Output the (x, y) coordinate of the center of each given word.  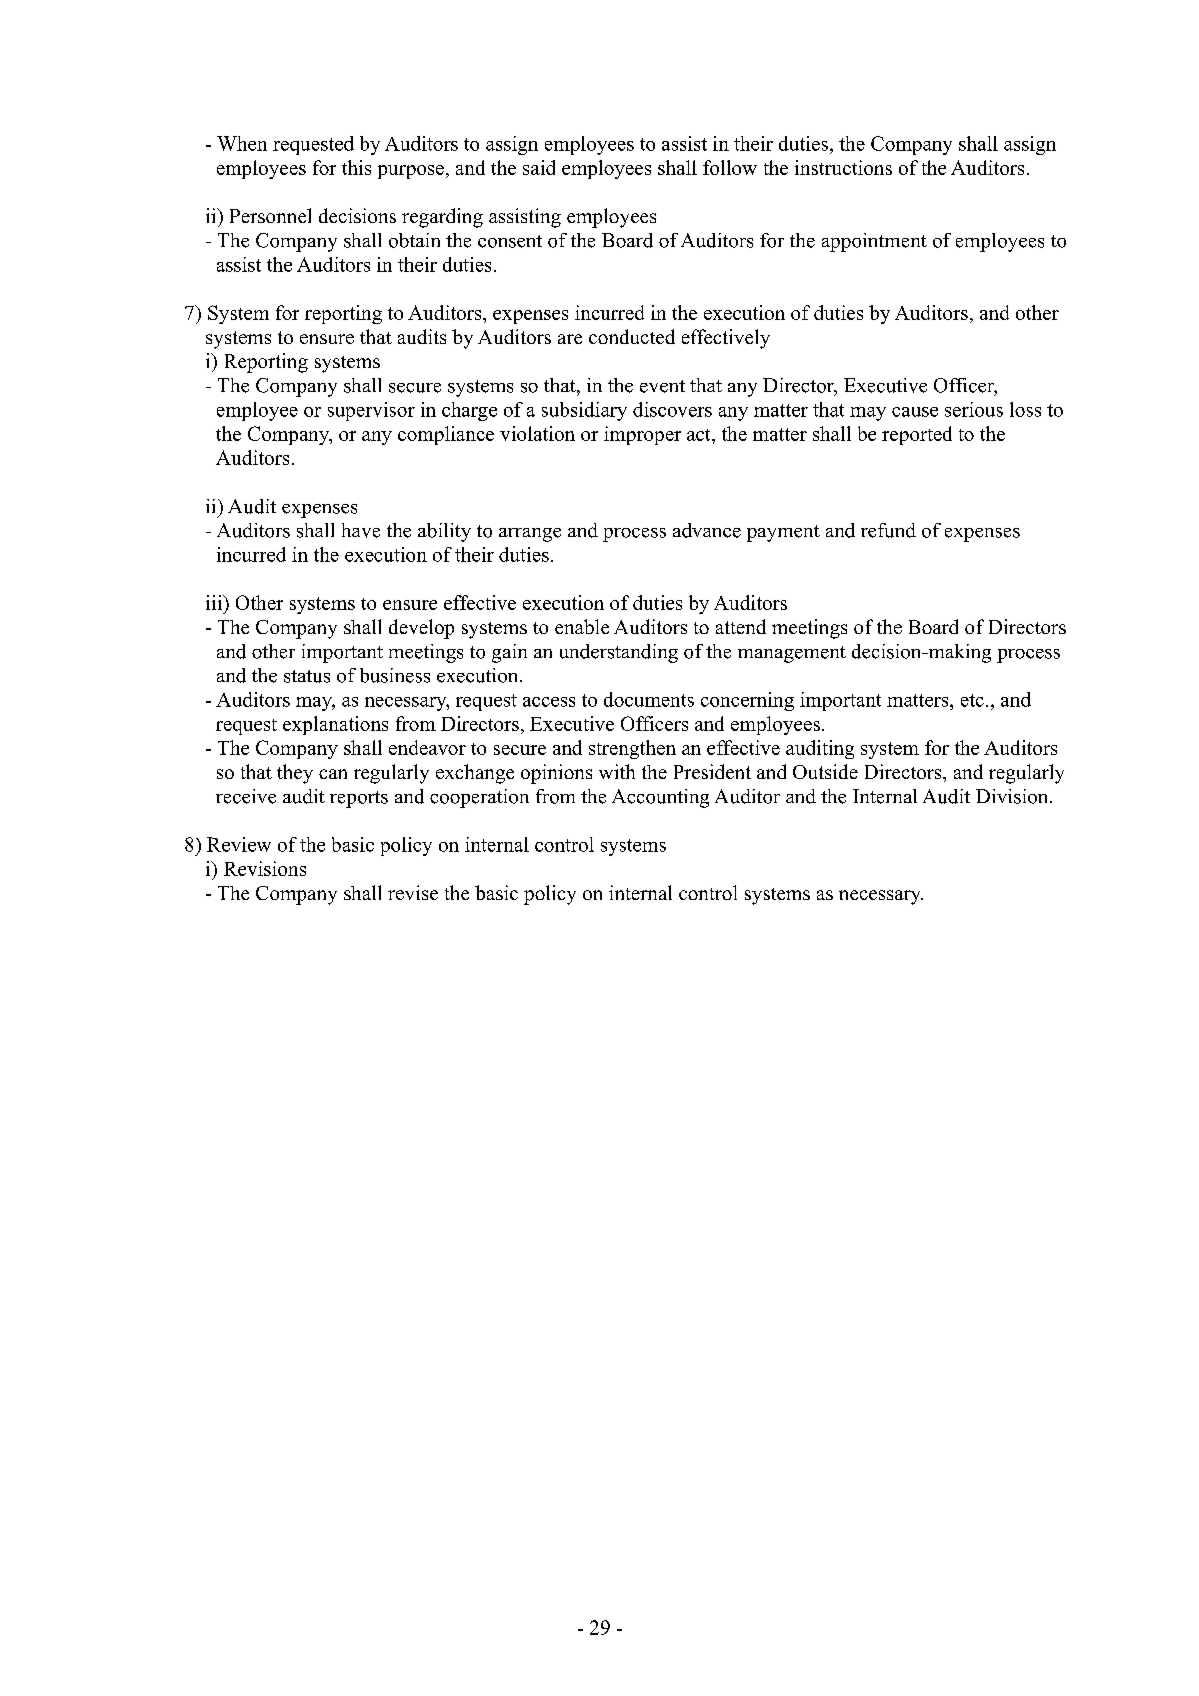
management (792, 654)
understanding (619, 653)
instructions (843, 167)
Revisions (265, 868)
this (356, 167)
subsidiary (584, 411)
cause (915, 412)
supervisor (371, 411)
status (307, 676)
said (539, 167)
